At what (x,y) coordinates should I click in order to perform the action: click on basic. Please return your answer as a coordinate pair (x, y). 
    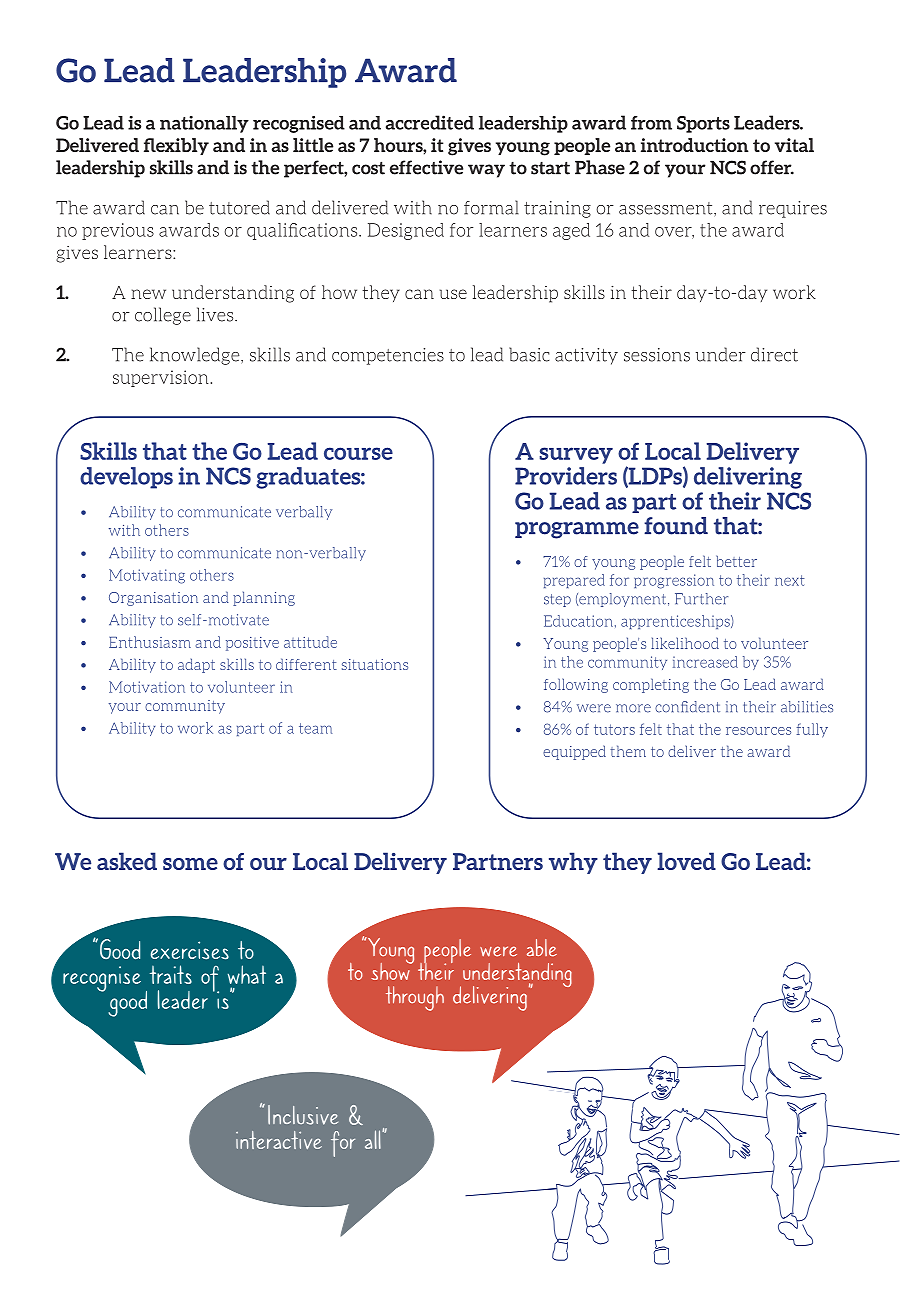
    Looking at the image, I should click on (529, 354).
